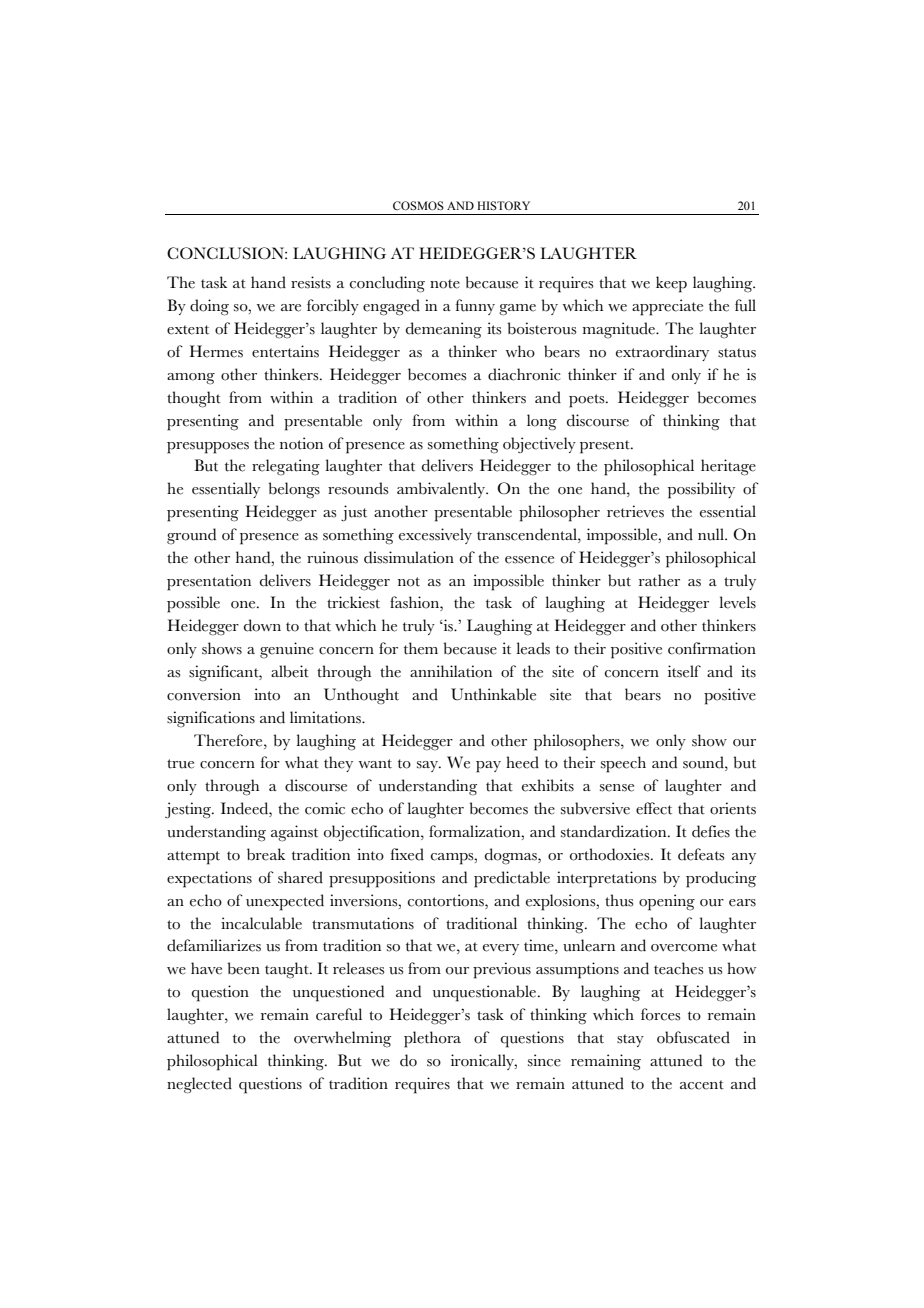 The height and width of the screenshot is (1308, 924). What do you see at coordinates (693, 1037) in the screenshot?
I see `obfuscated` at bounding box center [693, 1037].
